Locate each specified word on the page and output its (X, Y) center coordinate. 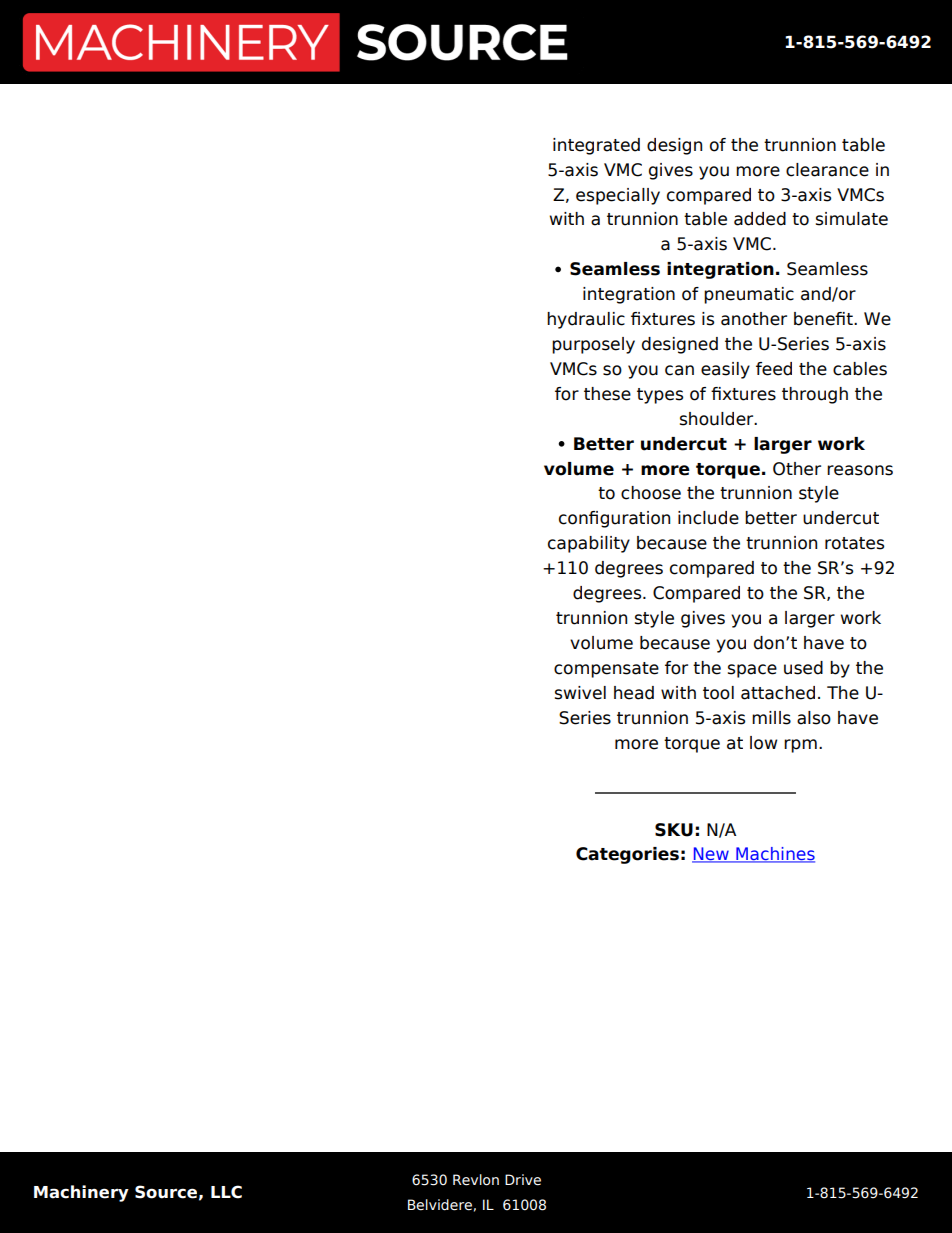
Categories (627, 855)
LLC (226, 1192)
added (760, 219)
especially (618, 196)
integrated (596, 146)
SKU (674, 830)
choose (651, 493)
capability (589, 544)
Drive (523, 1180)
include (708, 518)
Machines (774, 855)
